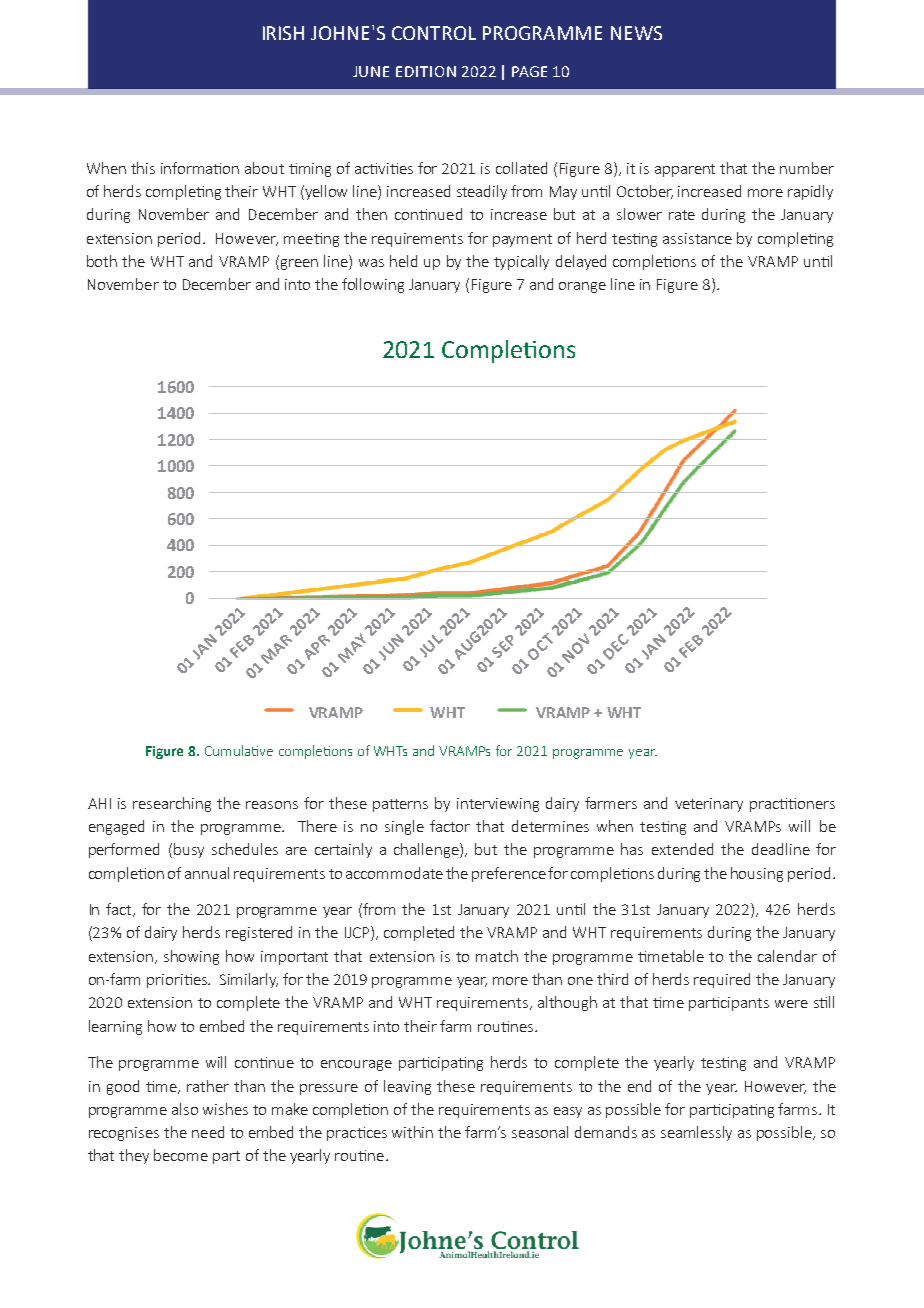  Describe the element at coordinates (239, 750) in the page. I see `Cumulative` at that location.
